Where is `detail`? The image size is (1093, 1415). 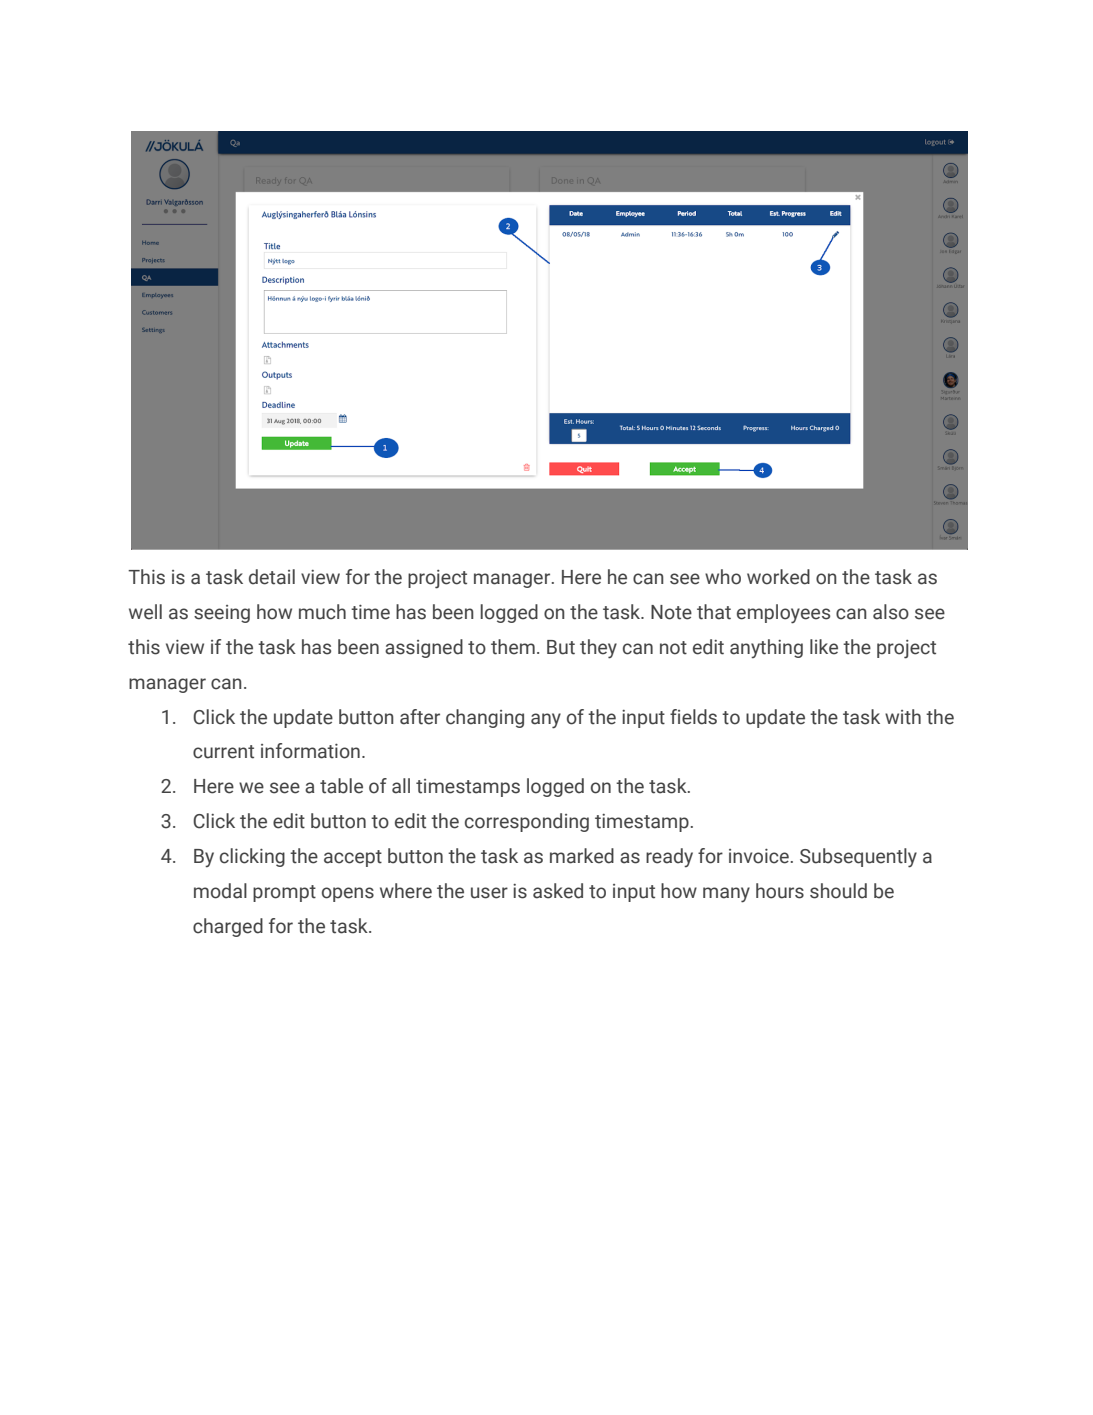 detail is located at coordinates (272, 577).
